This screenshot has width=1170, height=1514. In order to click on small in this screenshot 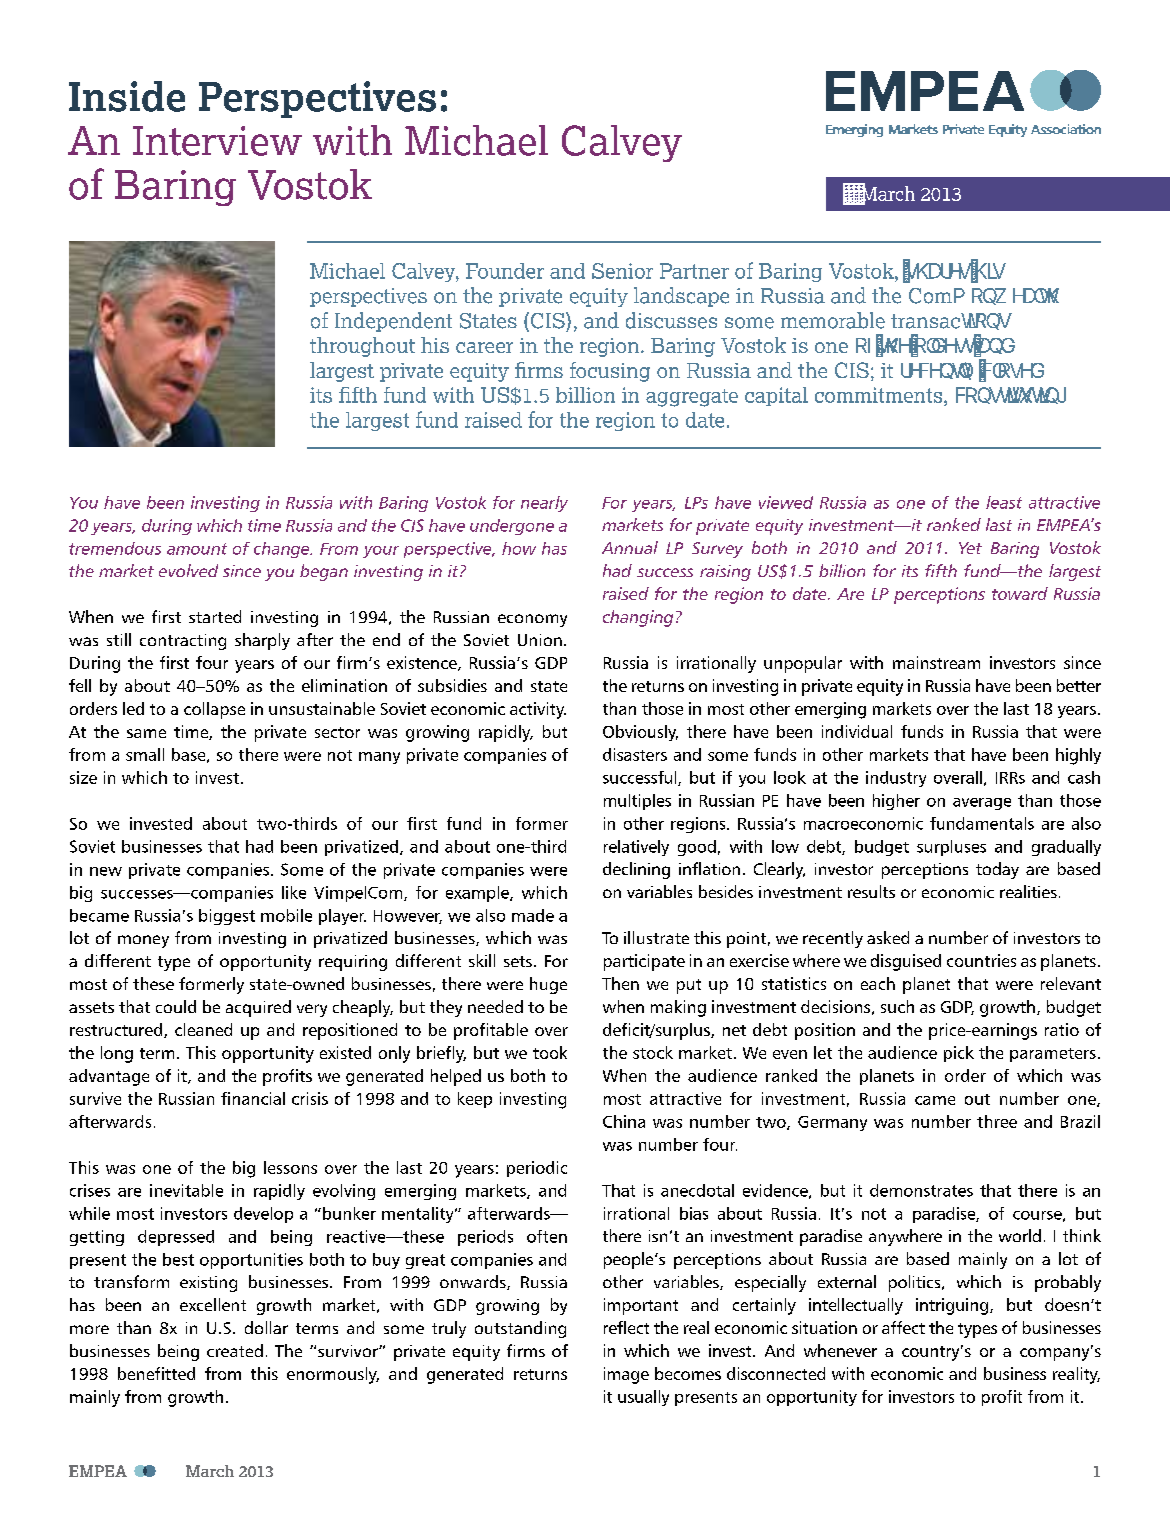, I will do `click(145, 754)`.
